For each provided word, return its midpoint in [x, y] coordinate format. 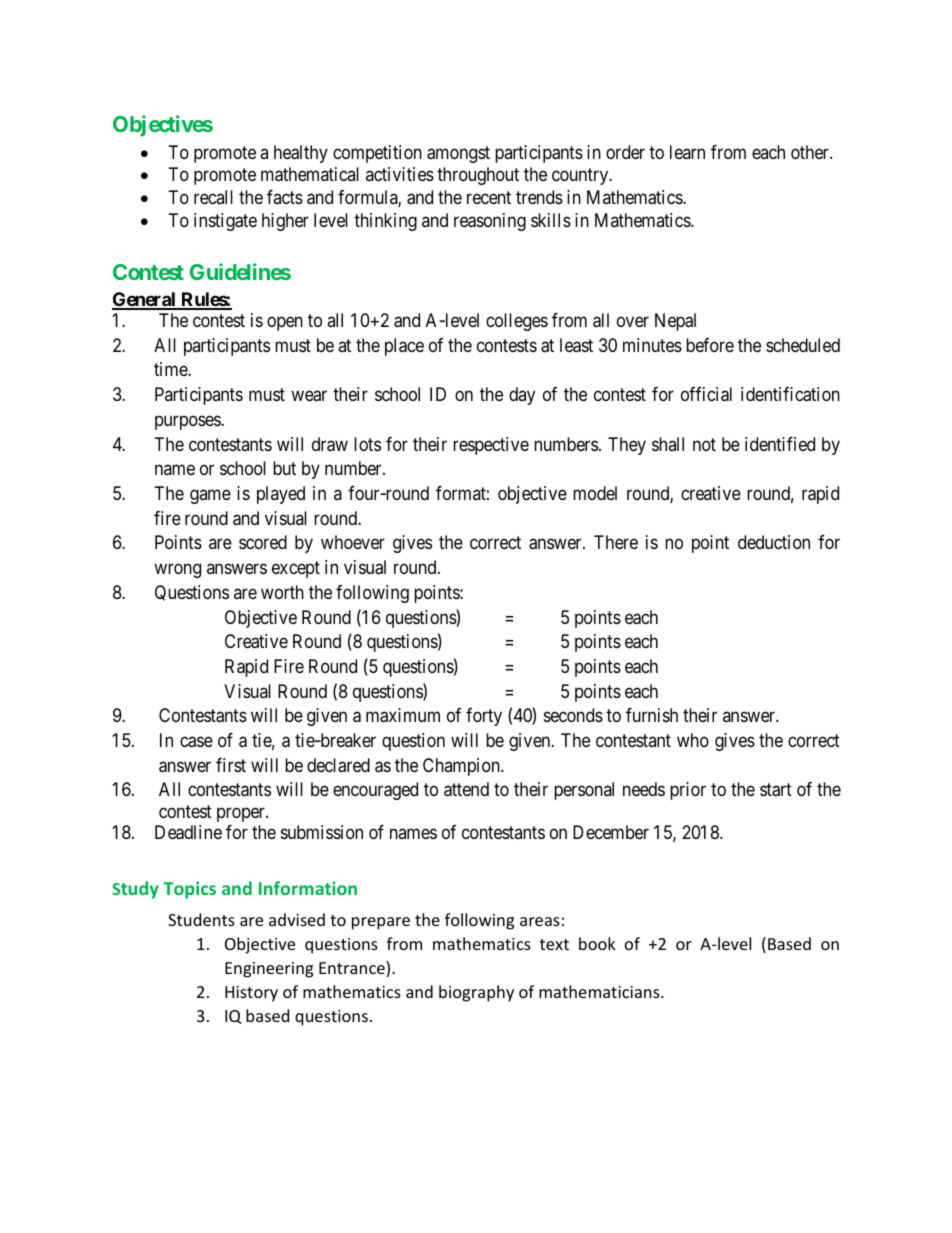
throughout [478, 176]
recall [213, 197]
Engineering [269, 970]
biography [476, 993]
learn [687, 152]
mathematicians [600, 991]
